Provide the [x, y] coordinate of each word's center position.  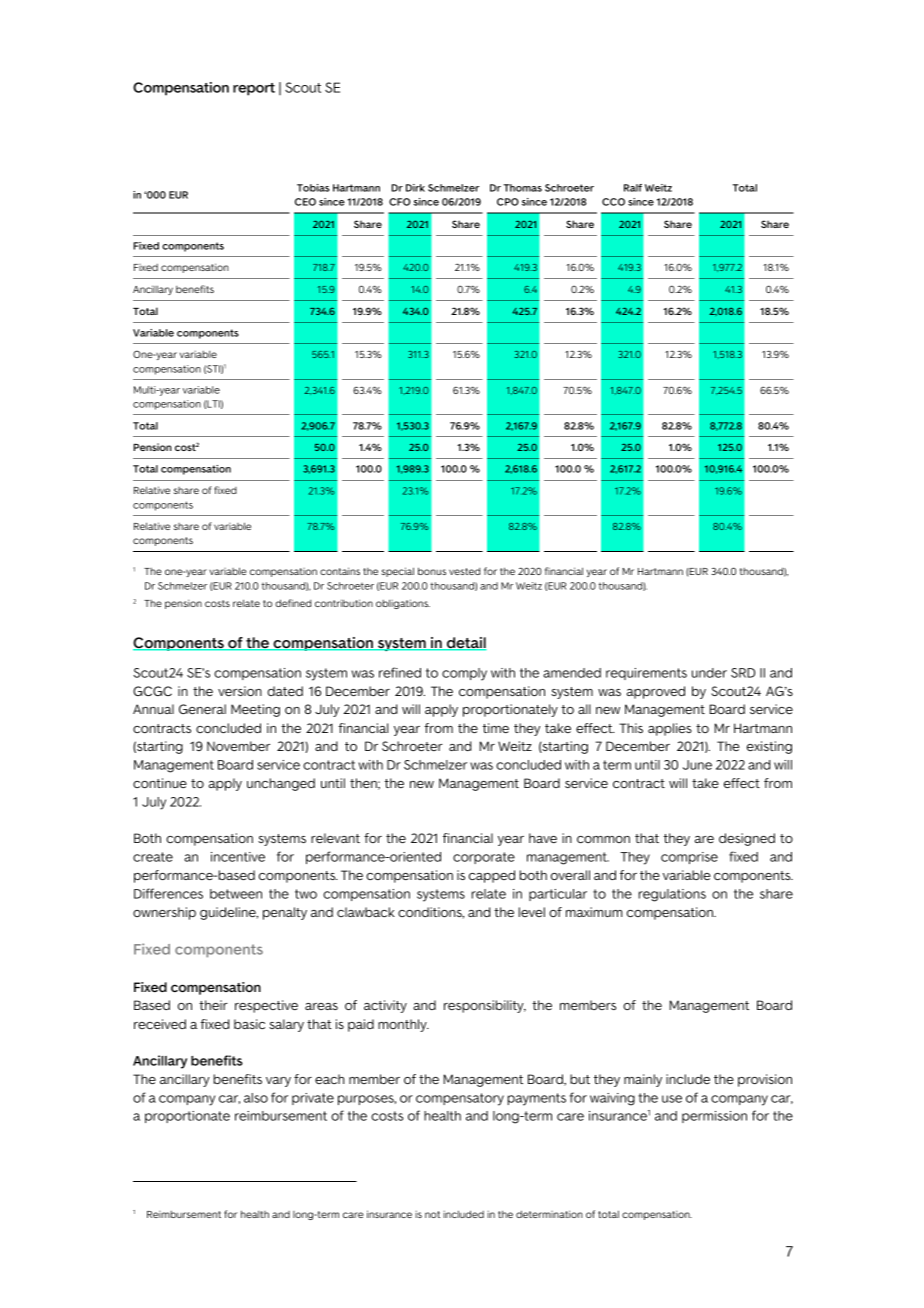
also [256, 1098]
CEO [305, 202]
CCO [613, 202]
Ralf [633, 188]
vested [464, 571]
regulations [672, 895]
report [254, 89]
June [697, 765]
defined [293, 603]
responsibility [485, 1006]
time [496, 728]
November [238, 746]
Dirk [415, 188]
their [213, 1005]
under [709, 673]
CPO [508, 202]
